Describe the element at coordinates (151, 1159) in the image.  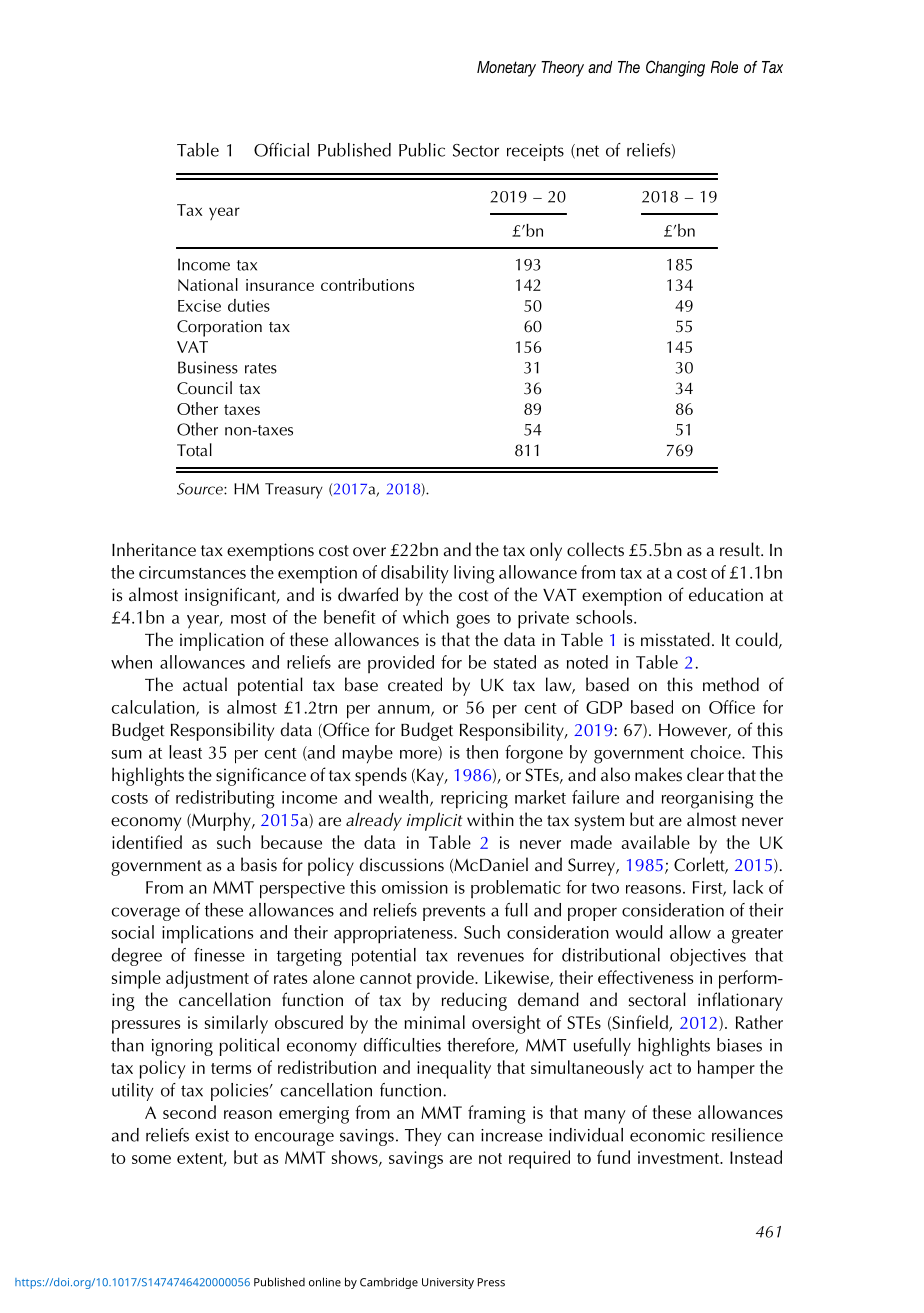
I see `some` at that location.
